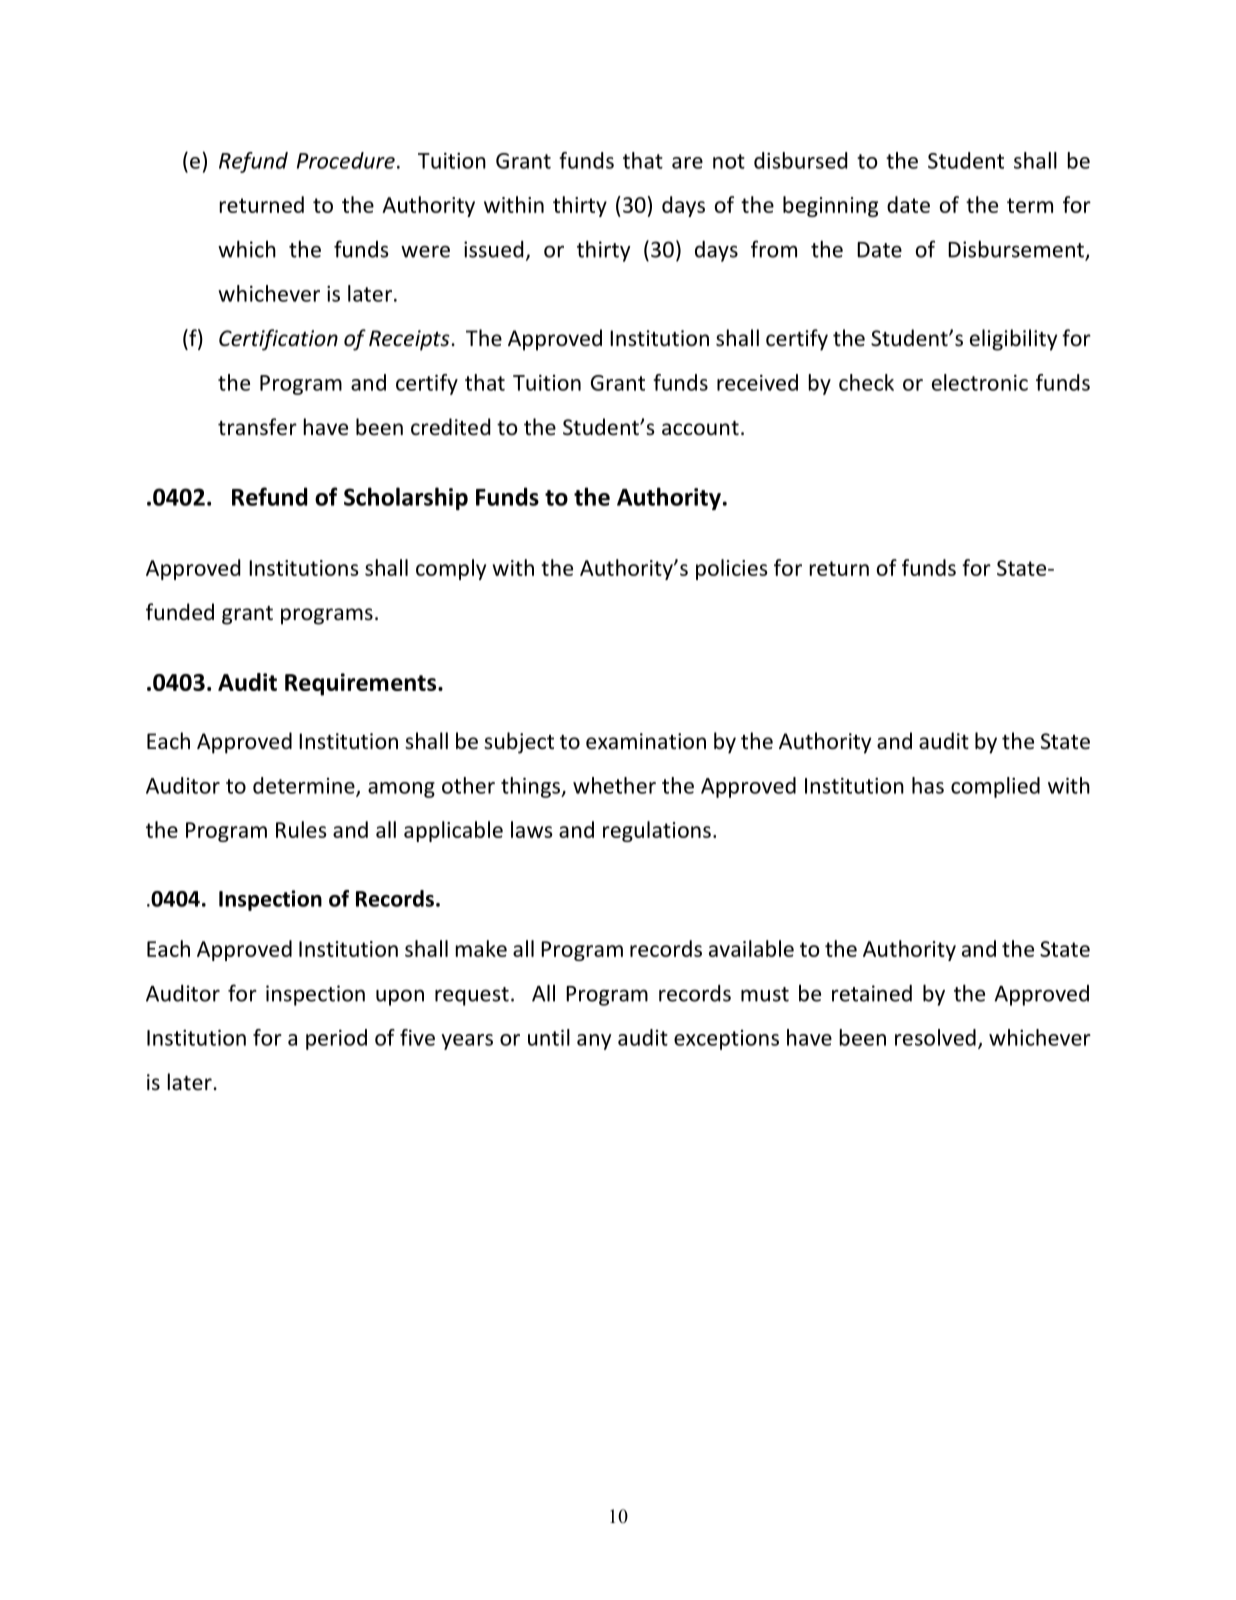 This screenshot has height=1600, width=1236. What do you see at coordinates (657, 831) in the screenshot?
I see `regulations` at bounding box center [657, 831].
